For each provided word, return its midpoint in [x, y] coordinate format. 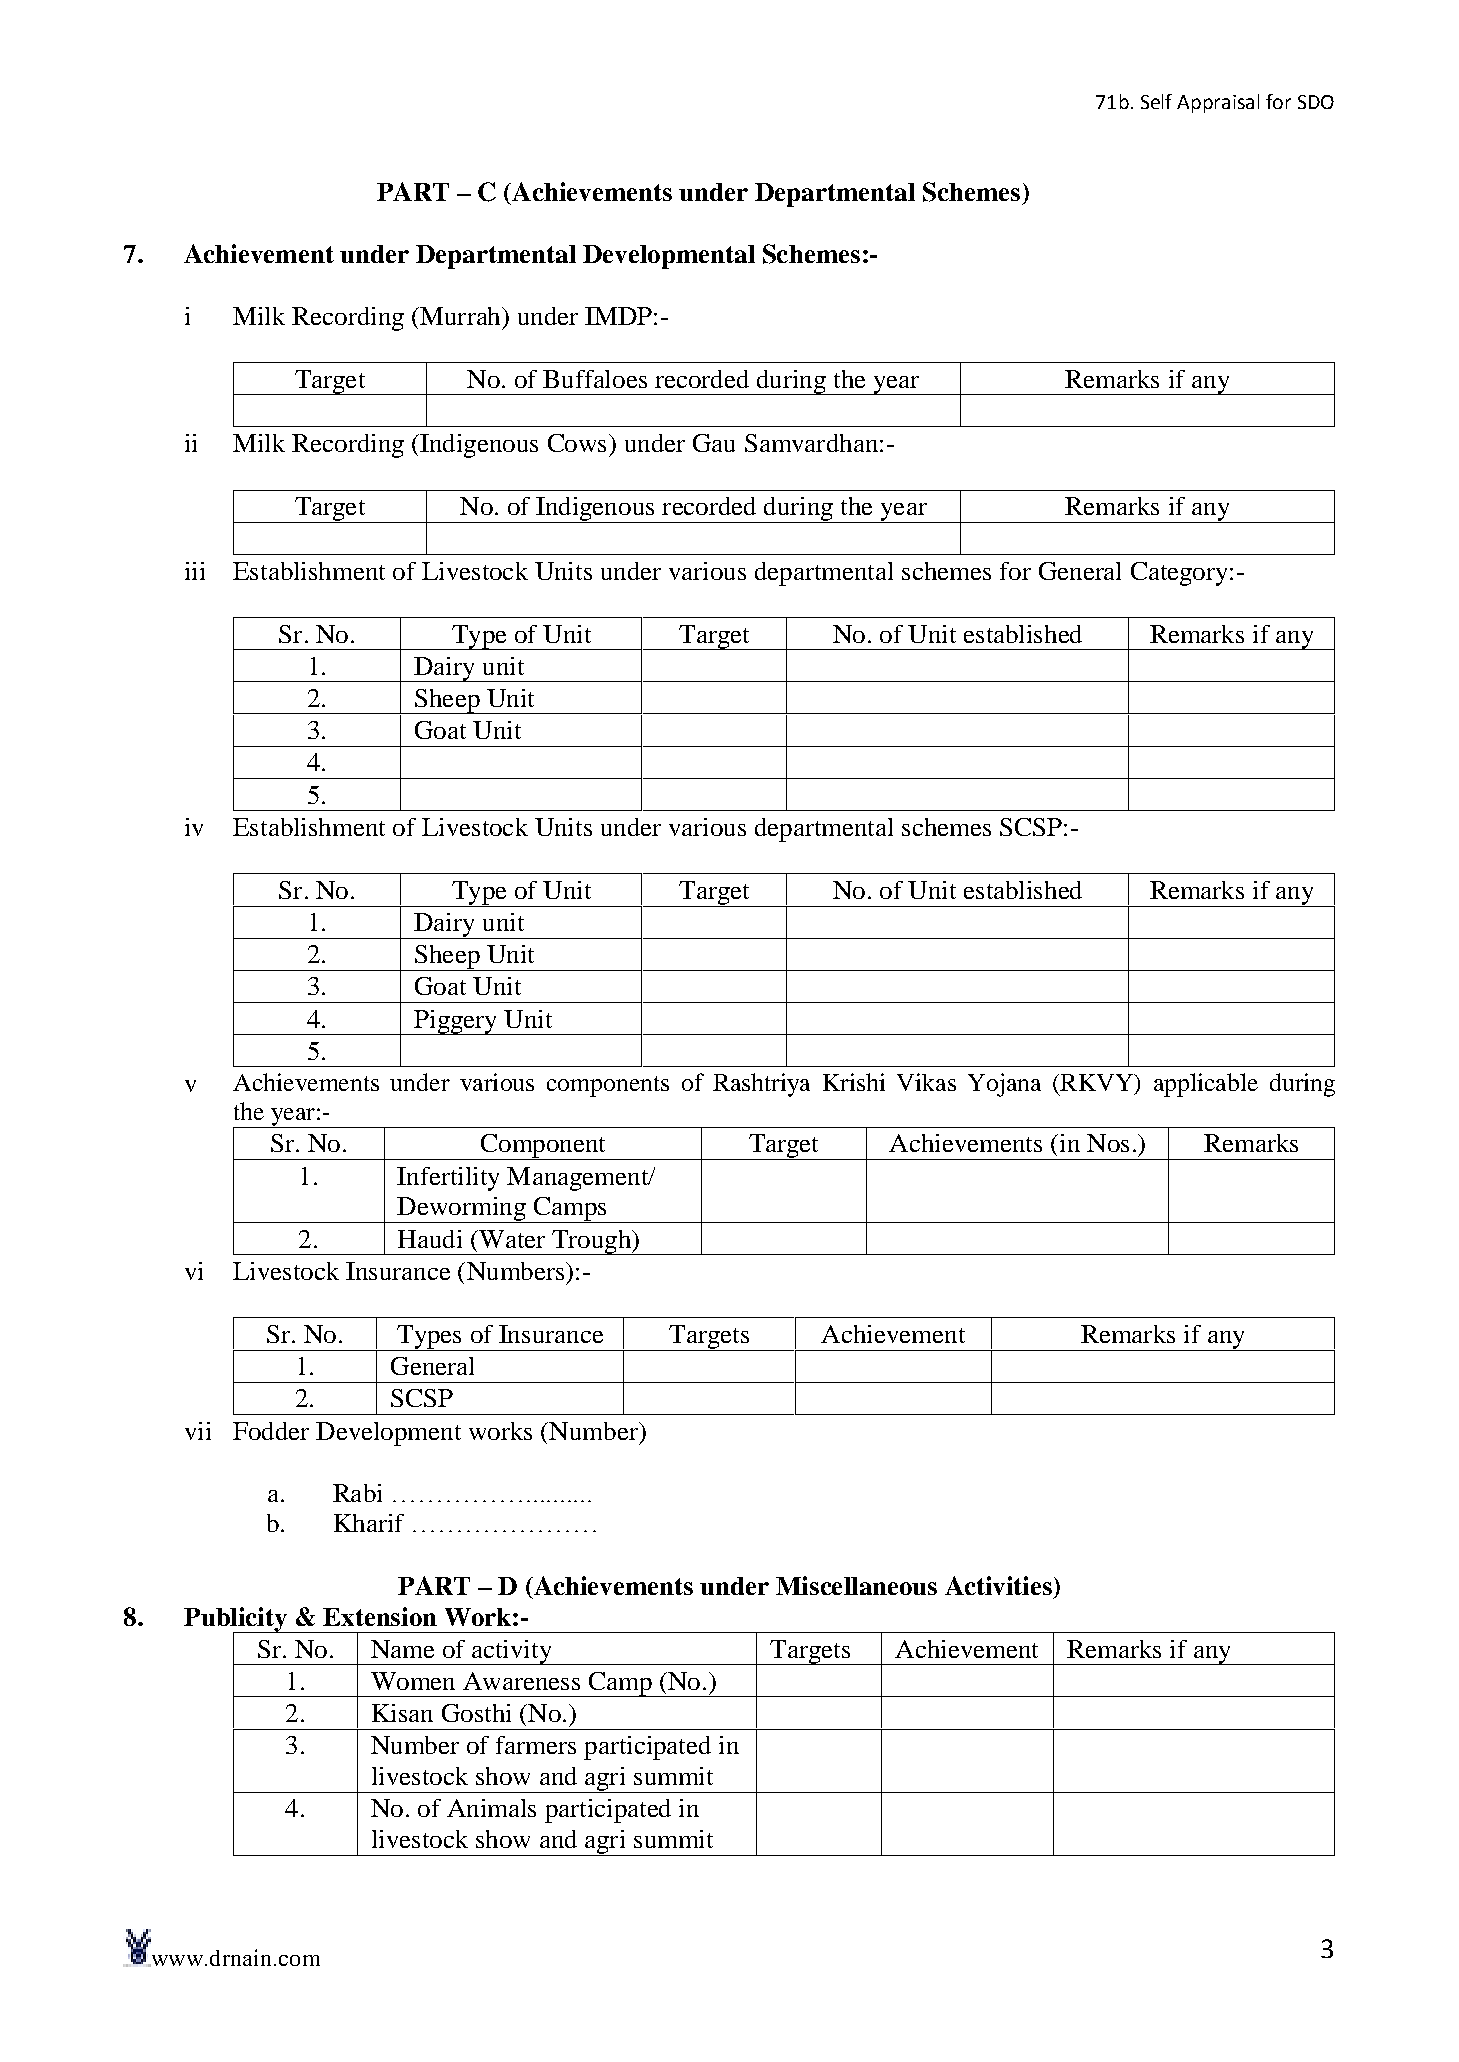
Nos [1108, 1143]
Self [1156, 101]
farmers [536, 1745]
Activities [998, 1585]
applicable [1206, 1085]
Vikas [926, 1082]
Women [413, 1681]
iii [195, 571]
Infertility [448, 1179]
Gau [714, 443]
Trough [591, 1242]
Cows [577, 443]
